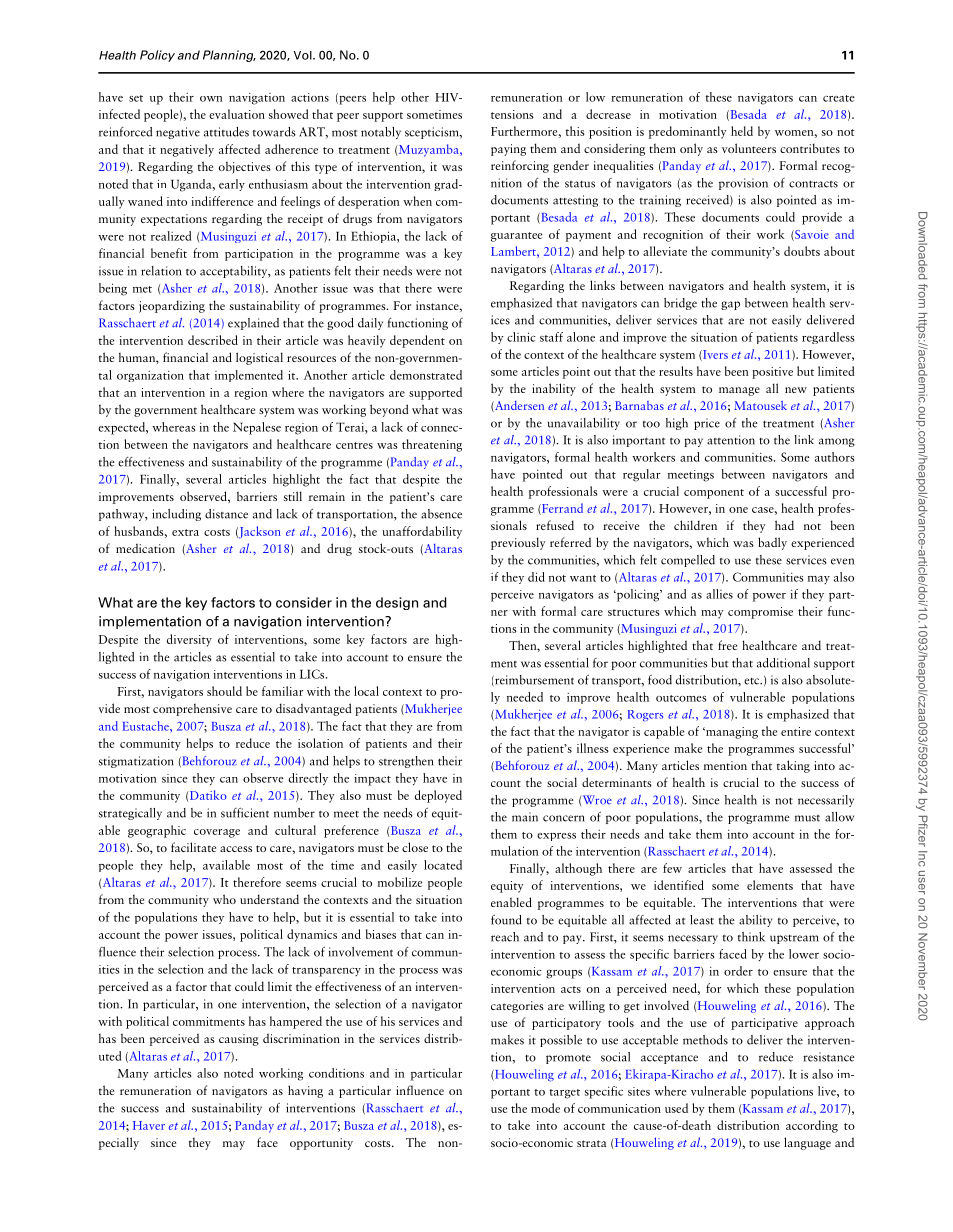 This page has width=953, height=1232. I want to click on deployed, so click(438, 796).
